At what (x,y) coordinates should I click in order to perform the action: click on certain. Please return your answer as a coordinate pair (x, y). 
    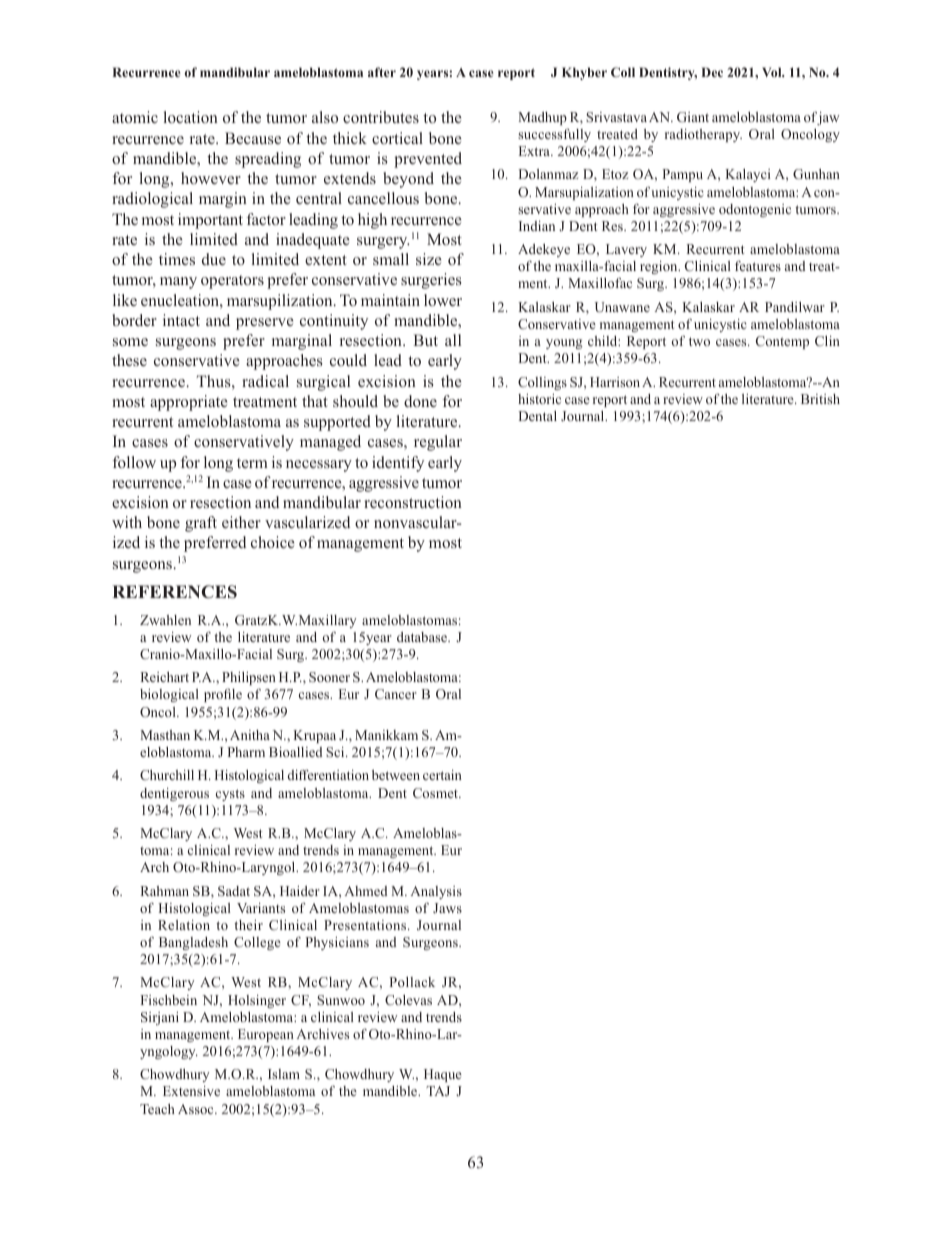
    Looking at the image, I should click on (442, 775).
